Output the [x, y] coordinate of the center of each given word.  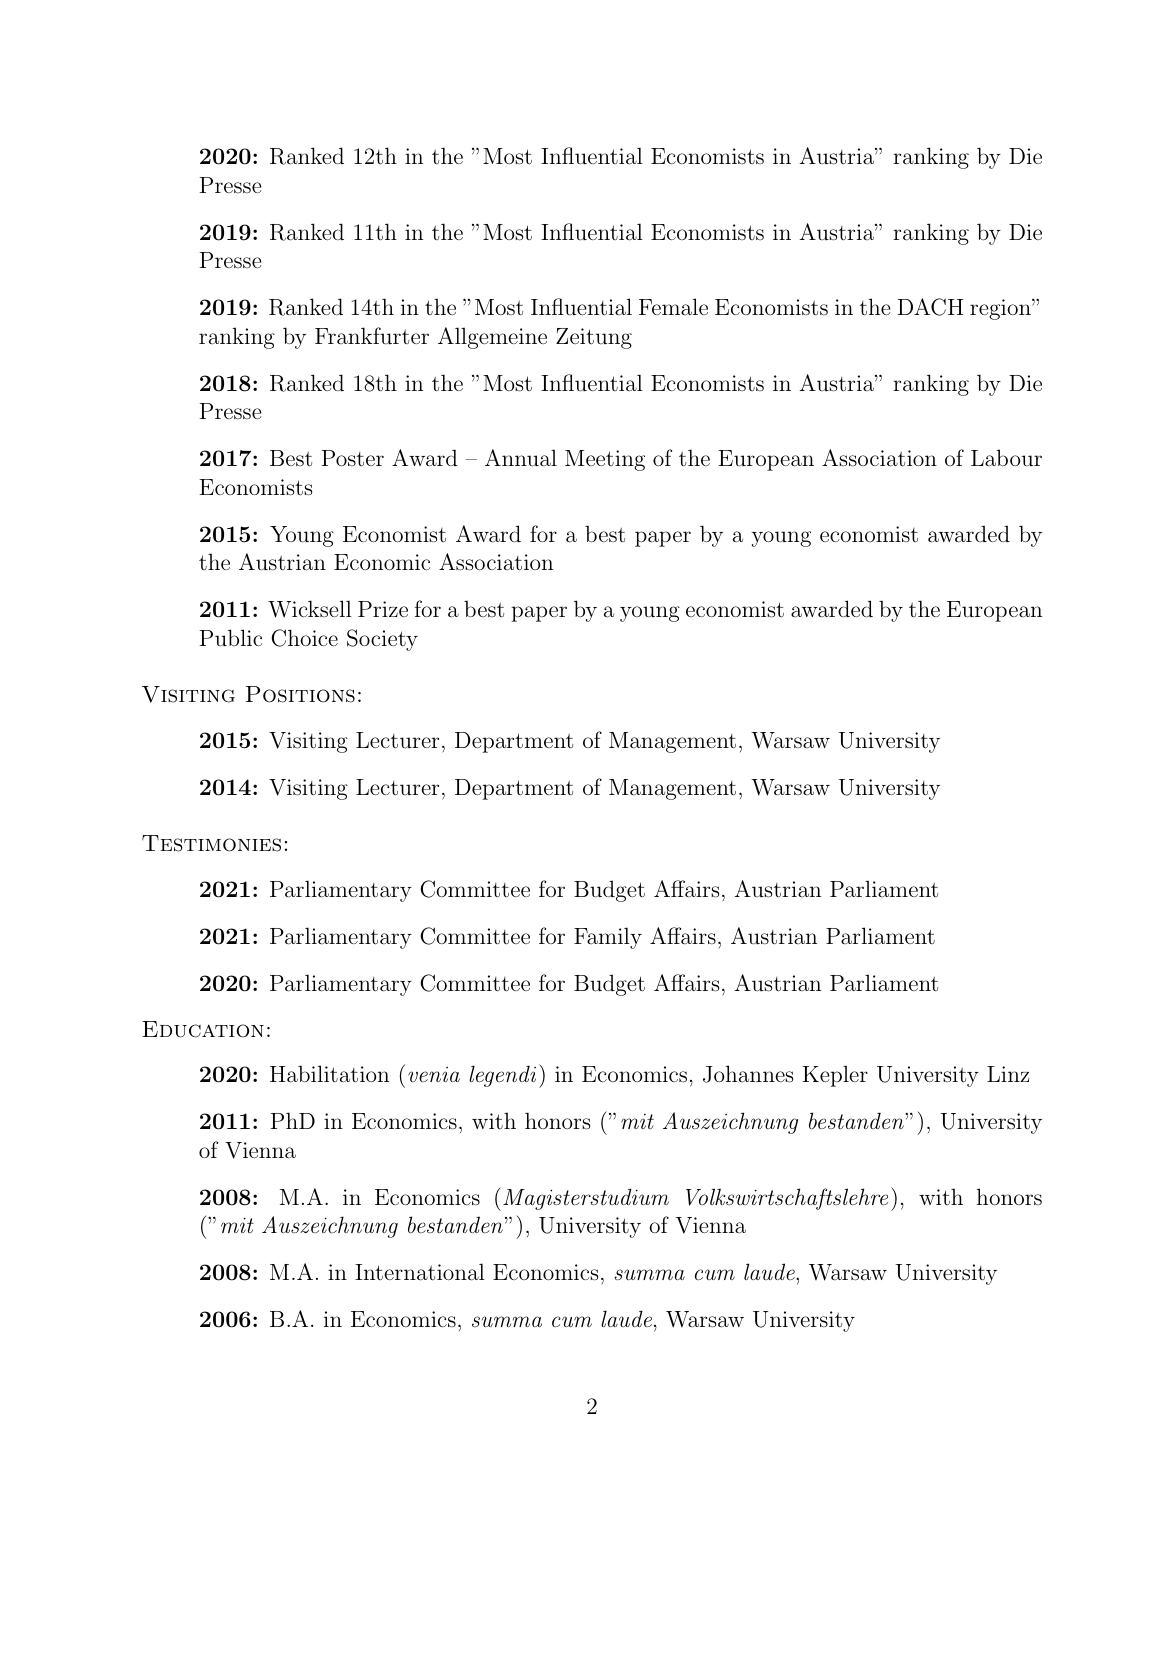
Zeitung [594, 338]
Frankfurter [372, 336]
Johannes [748, 1074]
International [420, 1272]
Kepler [835, 1076]
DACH [930, 307]
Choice [305, 638]
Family [608, 938]
